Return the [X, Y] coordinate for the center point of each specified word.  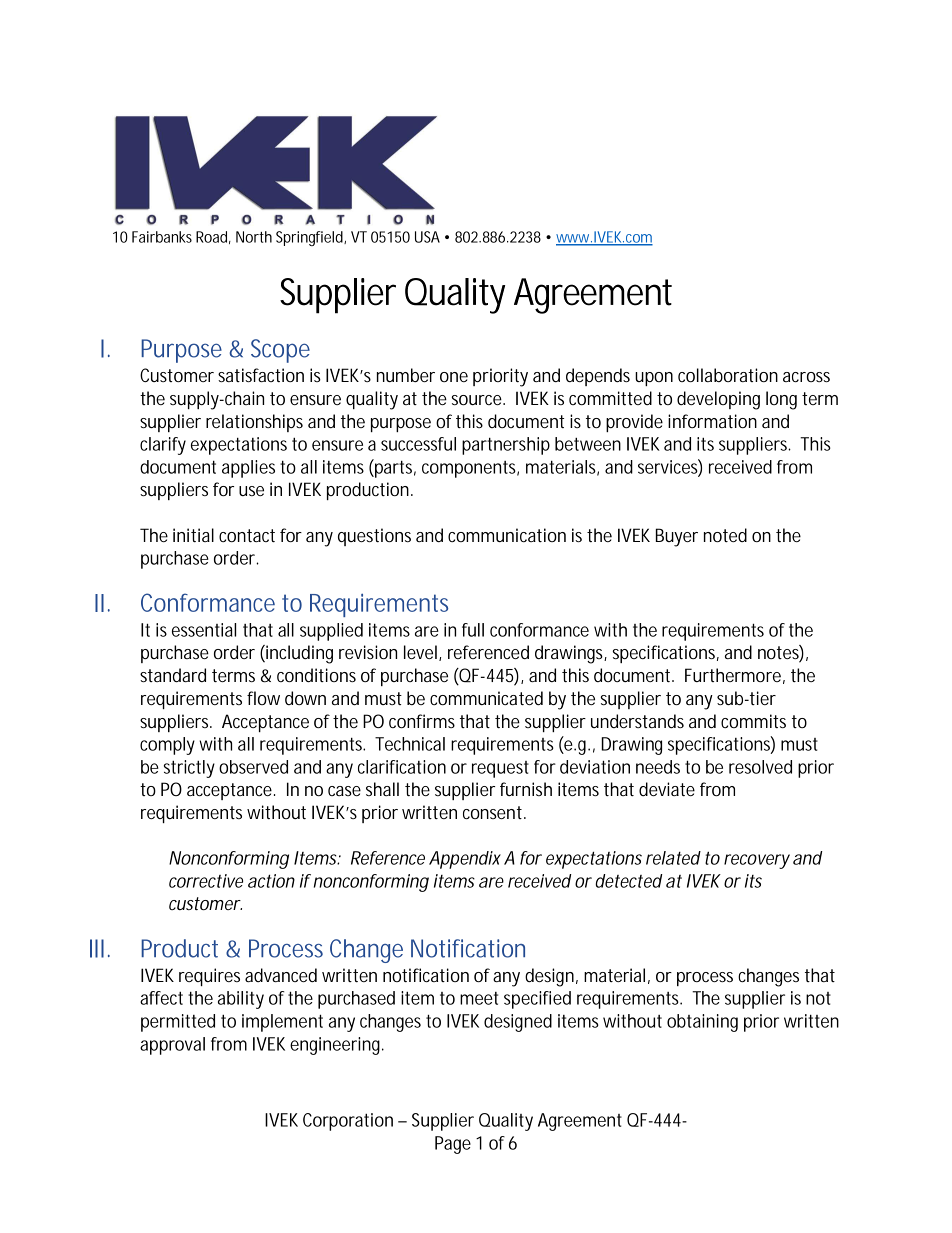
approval [172, 1046]
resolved [760, 767]
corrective [206, 881]
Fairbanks [162, 237]
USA [427, 237]
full [473, 630]
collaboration [728, 375]
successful [418, 444]
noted [725, 535]
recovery [757, 861]
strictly [189, 769]
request [500, 769]
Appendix [465, 860]
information [712, 421]
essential [204, 630]
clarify [163, 446]
